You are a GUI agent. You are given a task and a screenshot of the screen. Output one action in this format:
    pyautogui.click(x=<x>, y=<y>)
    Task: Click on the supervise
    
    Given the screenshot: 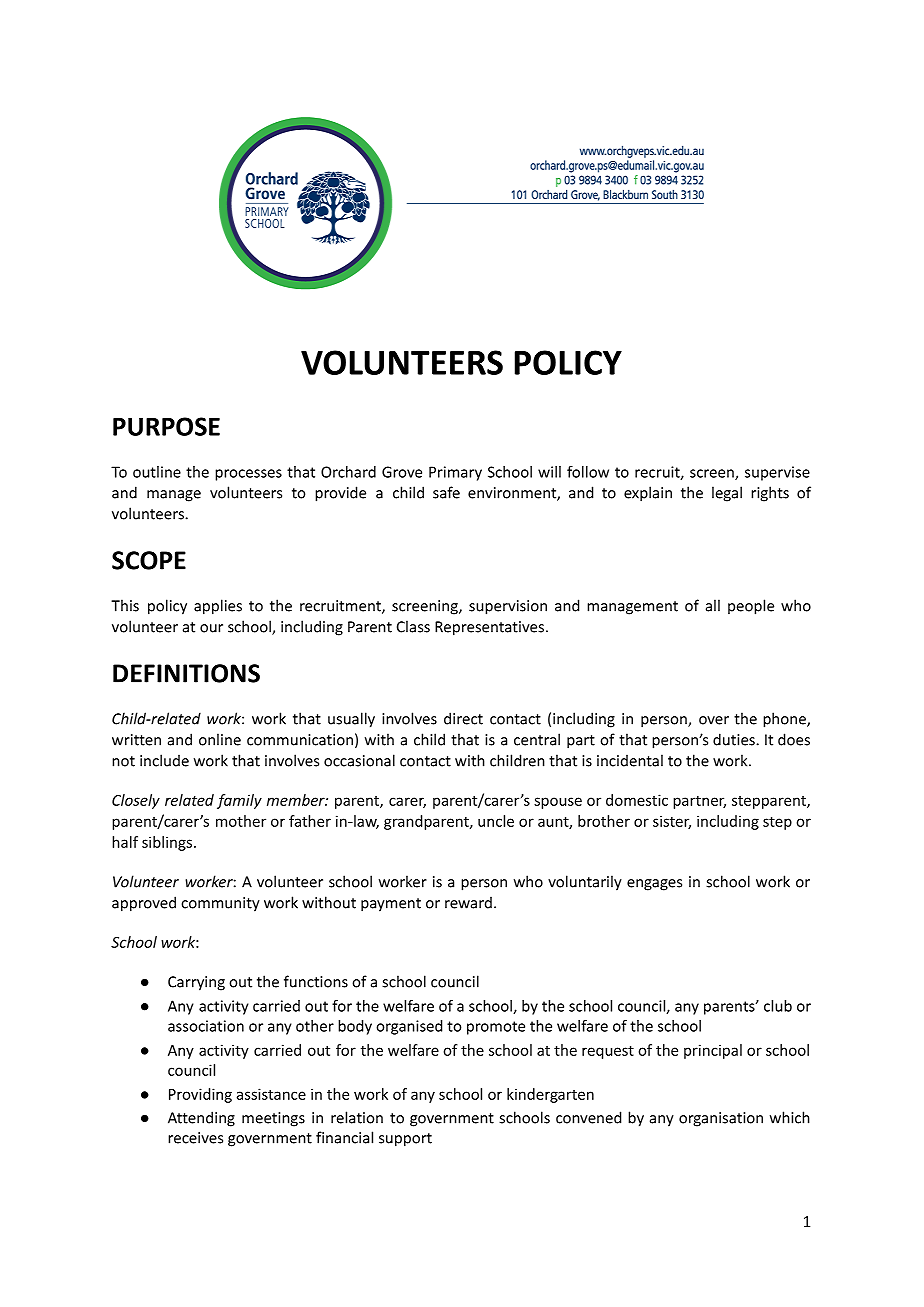 What is the action you would take?
    pyautogui.click(x=777, y=473)
